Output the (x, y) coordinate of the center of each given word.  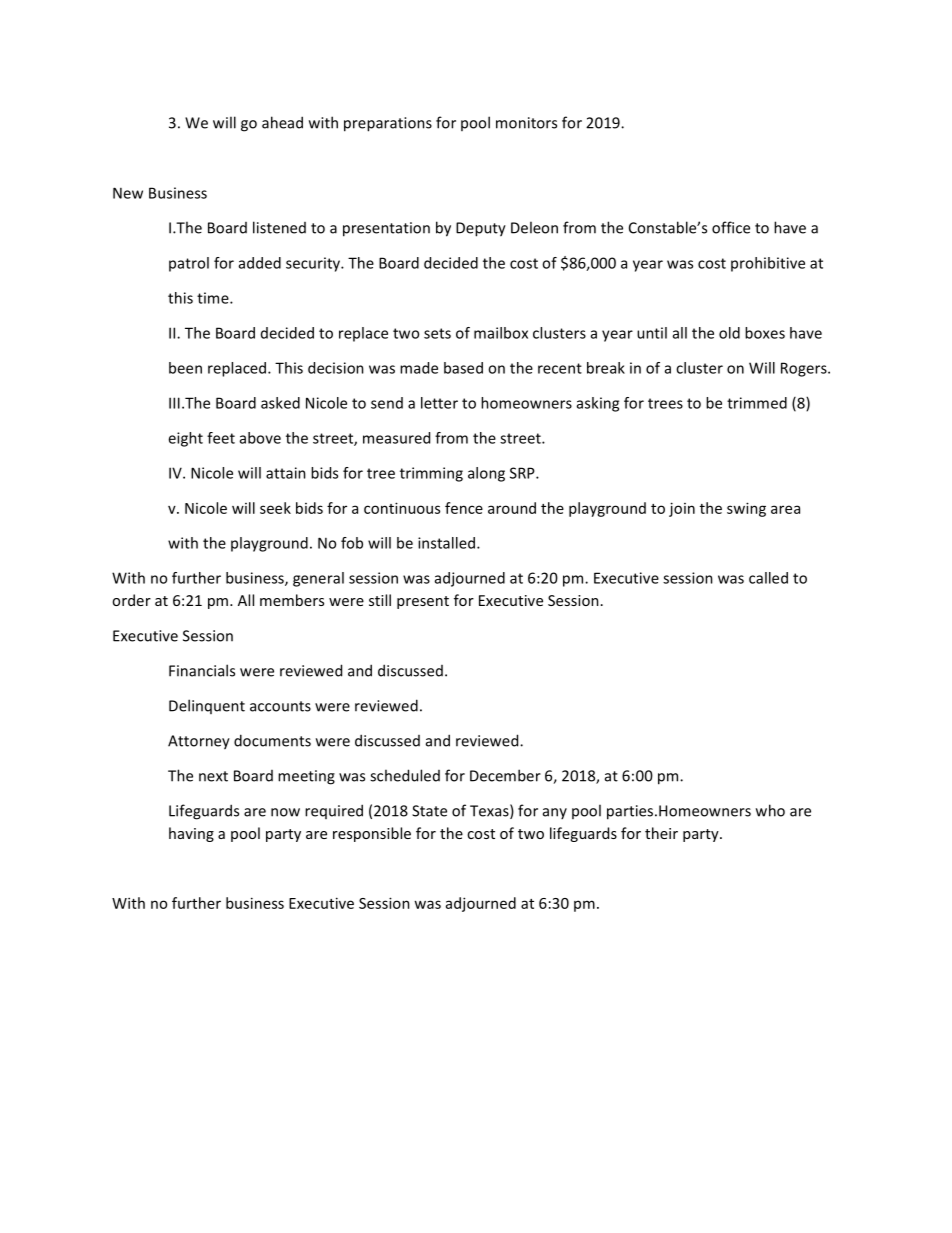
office (731, 227)
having (191, 834)
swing (746, 509)
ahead (282, 122)
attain (286, 473)
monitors (526, 123)
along (486, 474)
